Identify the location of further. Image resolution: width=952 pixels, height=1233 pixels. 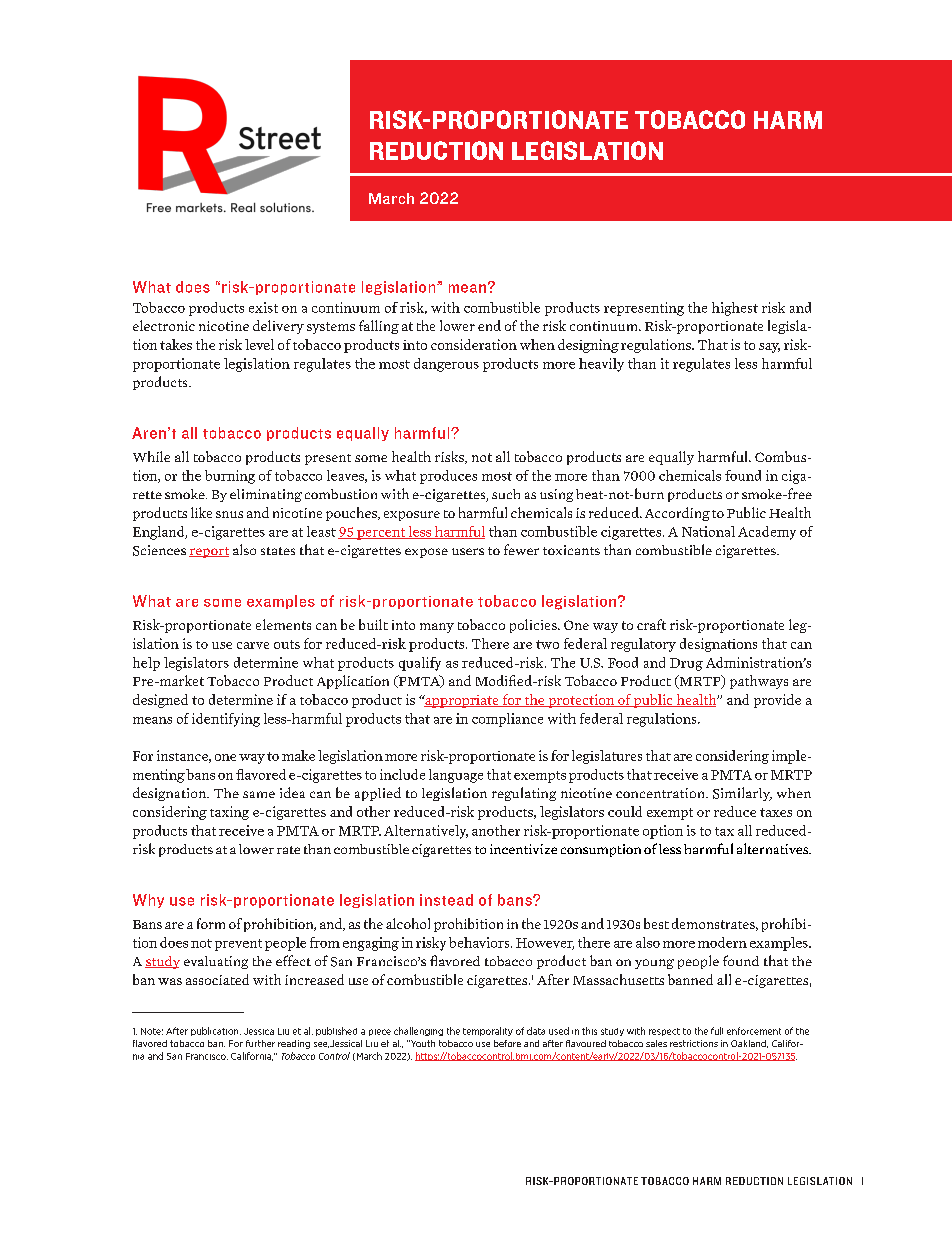
(260, 1043).
